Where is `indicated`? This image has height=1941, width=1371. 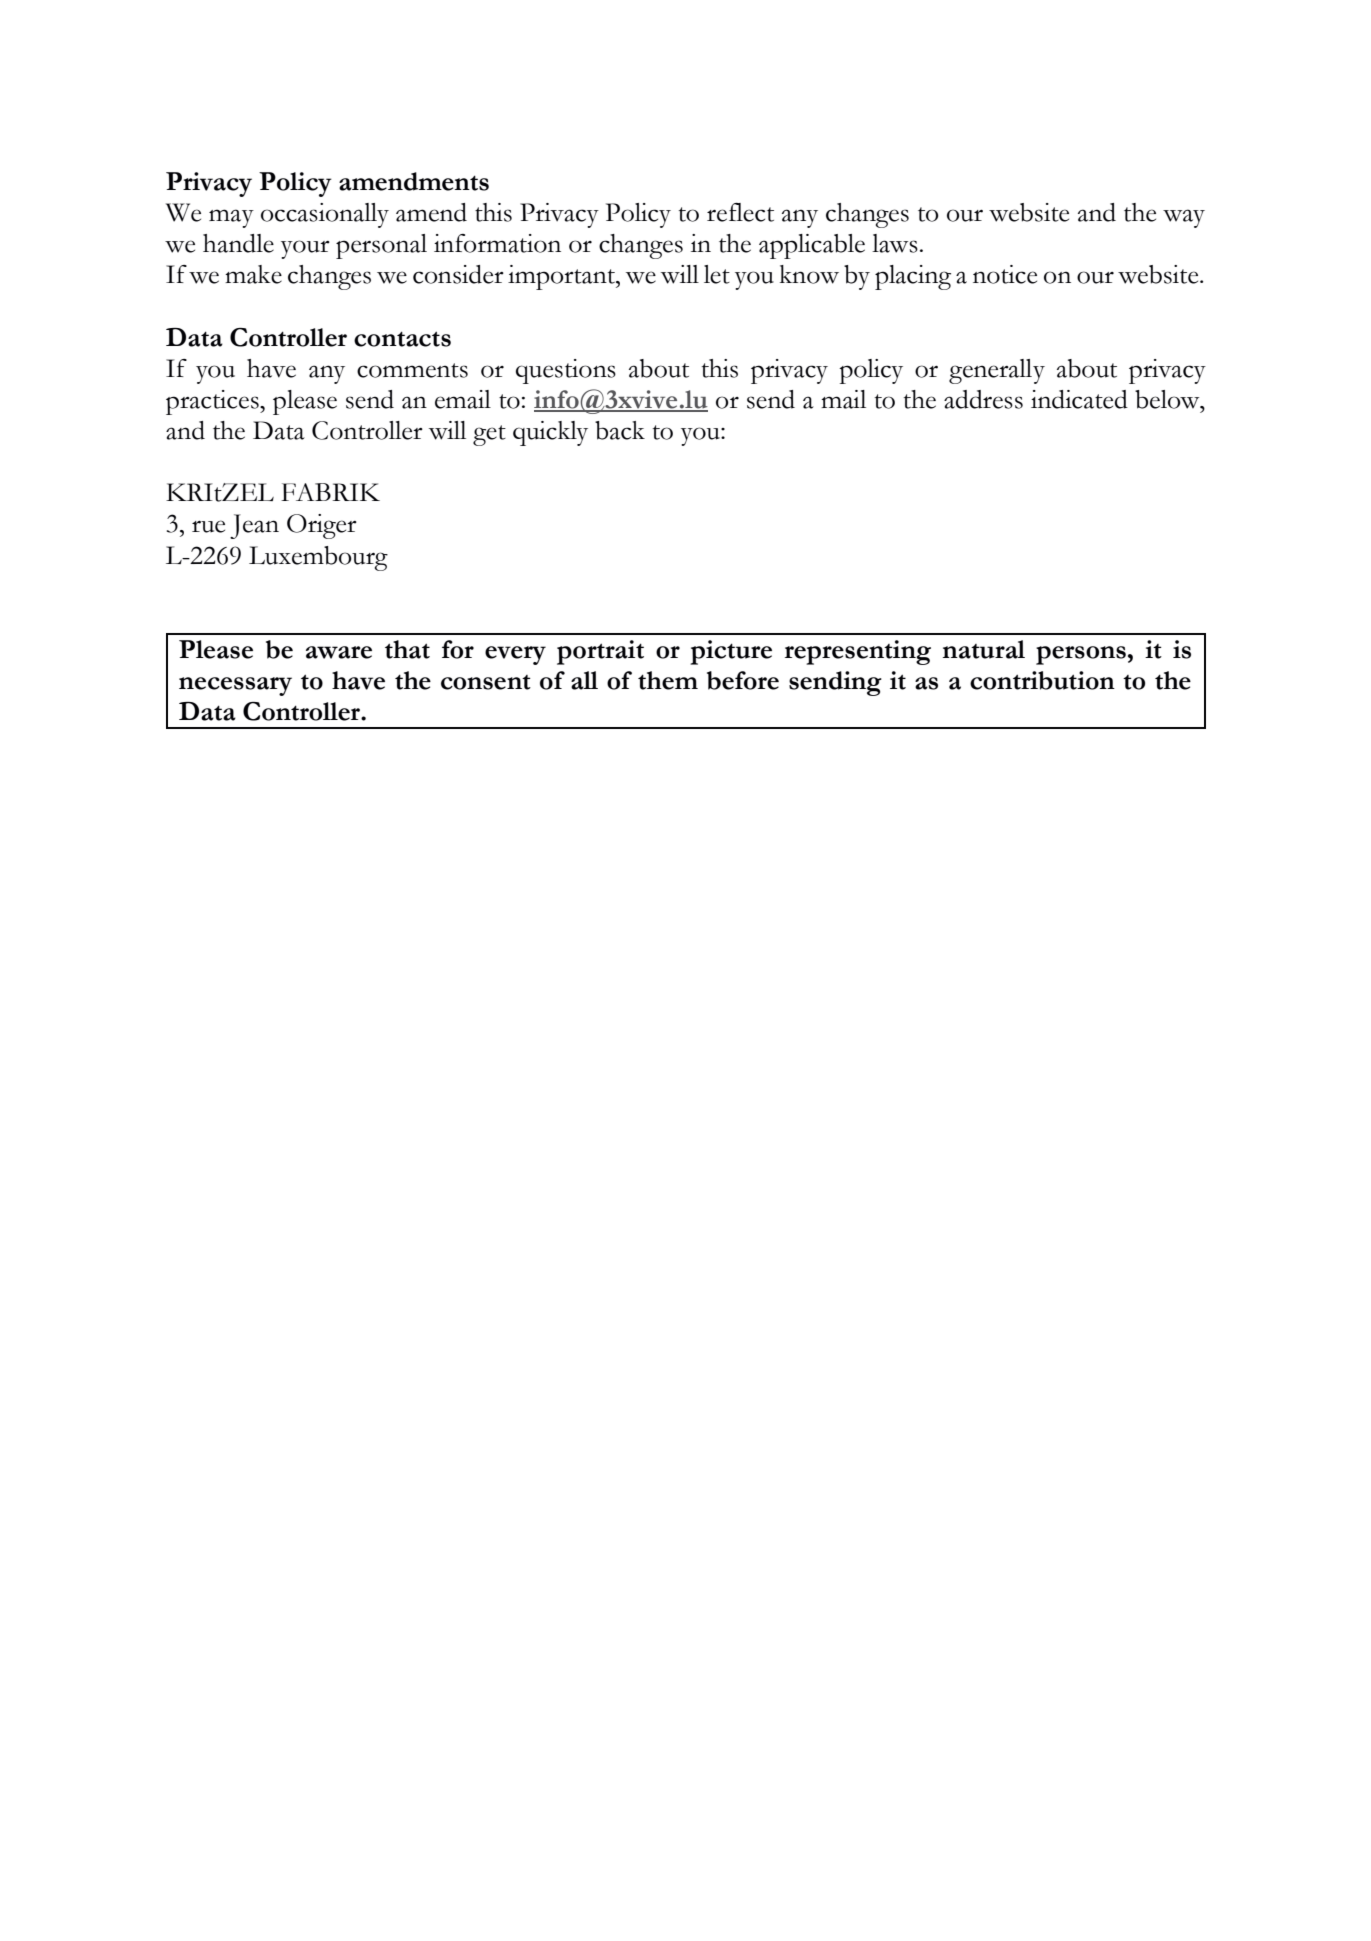 indicated is located at coordinates (1079, 399).
